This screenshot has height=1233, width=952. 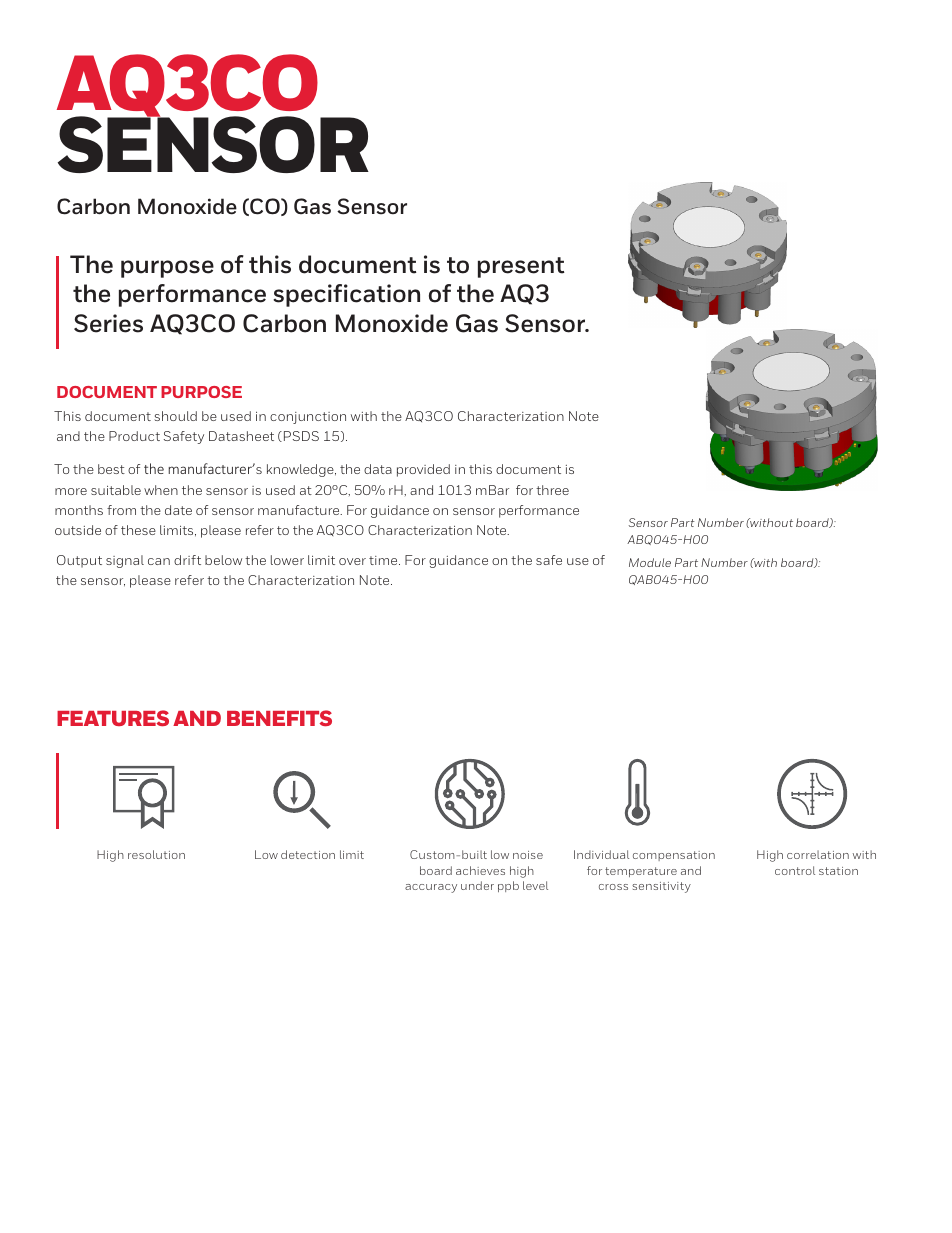 What do you see at coordinates (279, 718) in the screenshot?
I see `BENEFITS` at bounding box center [279, 718].
